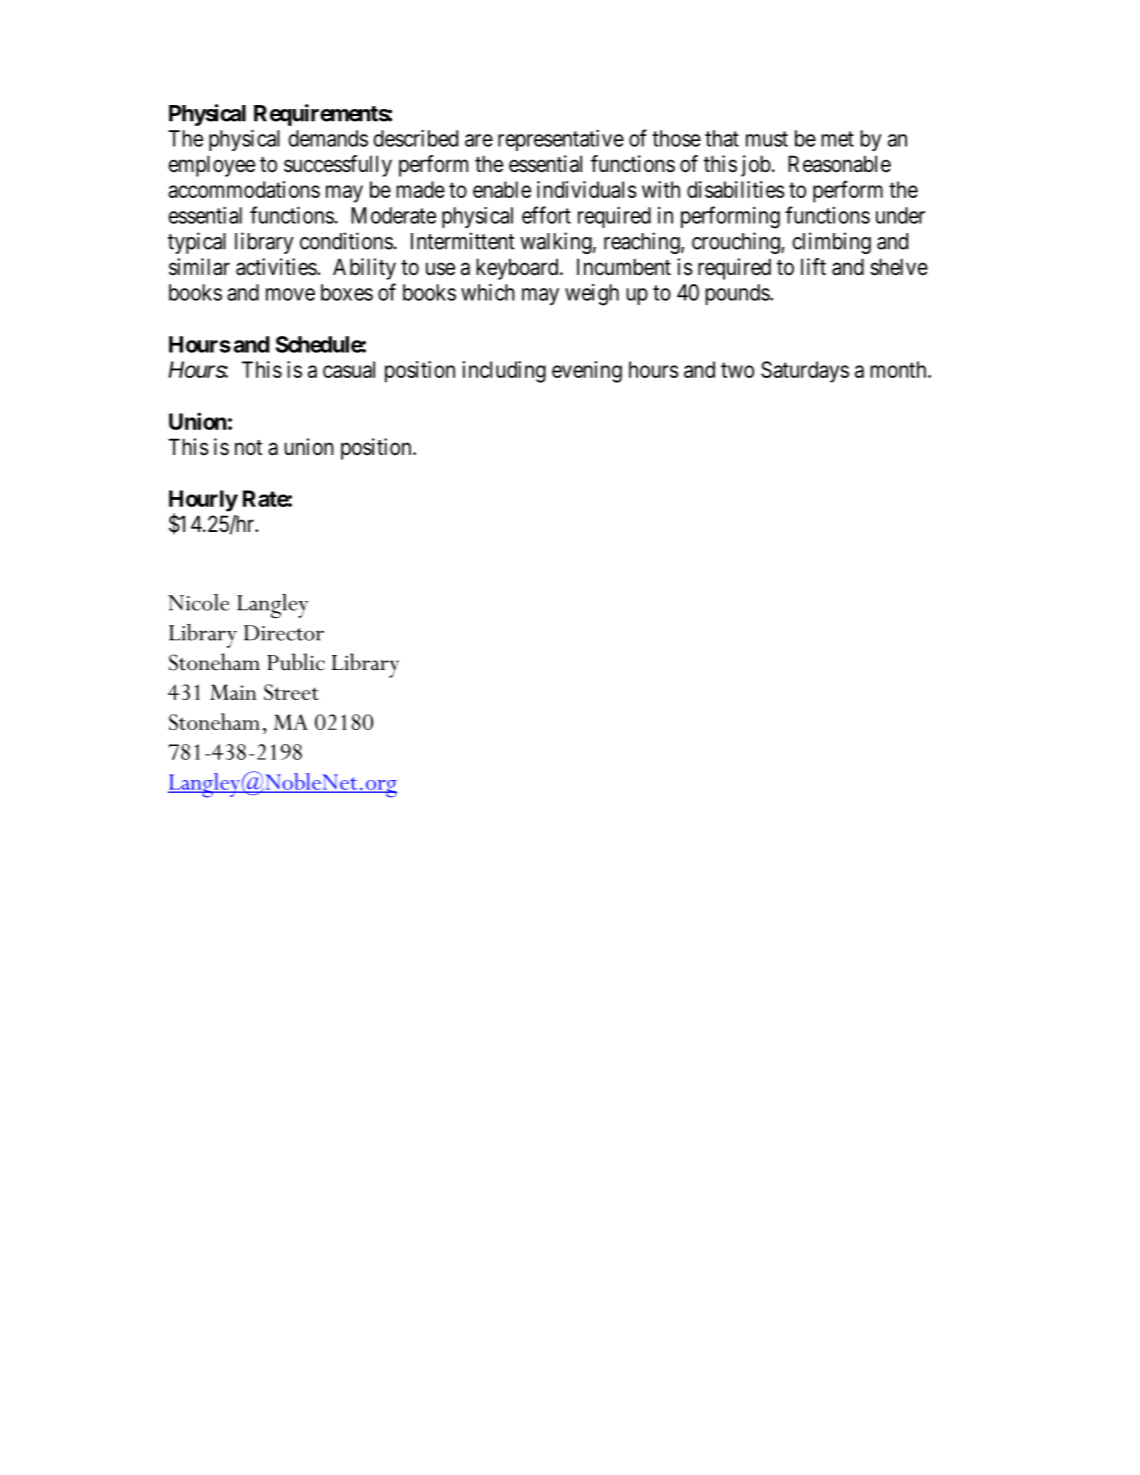 The image size is (1140, 1475). I want to click on Hourly, so click(203, 502).
